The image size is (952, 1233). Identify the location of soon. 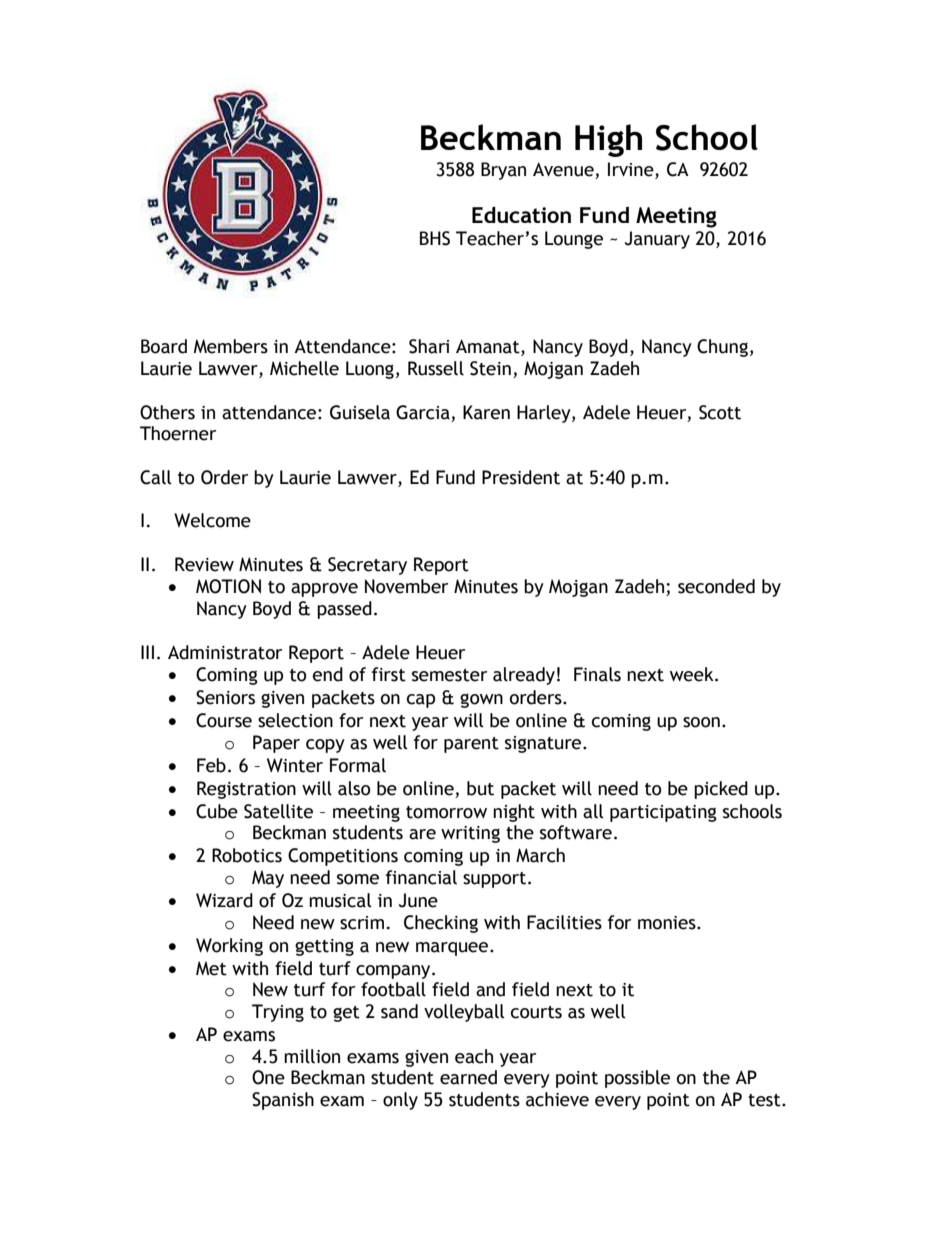
(701, 722).
